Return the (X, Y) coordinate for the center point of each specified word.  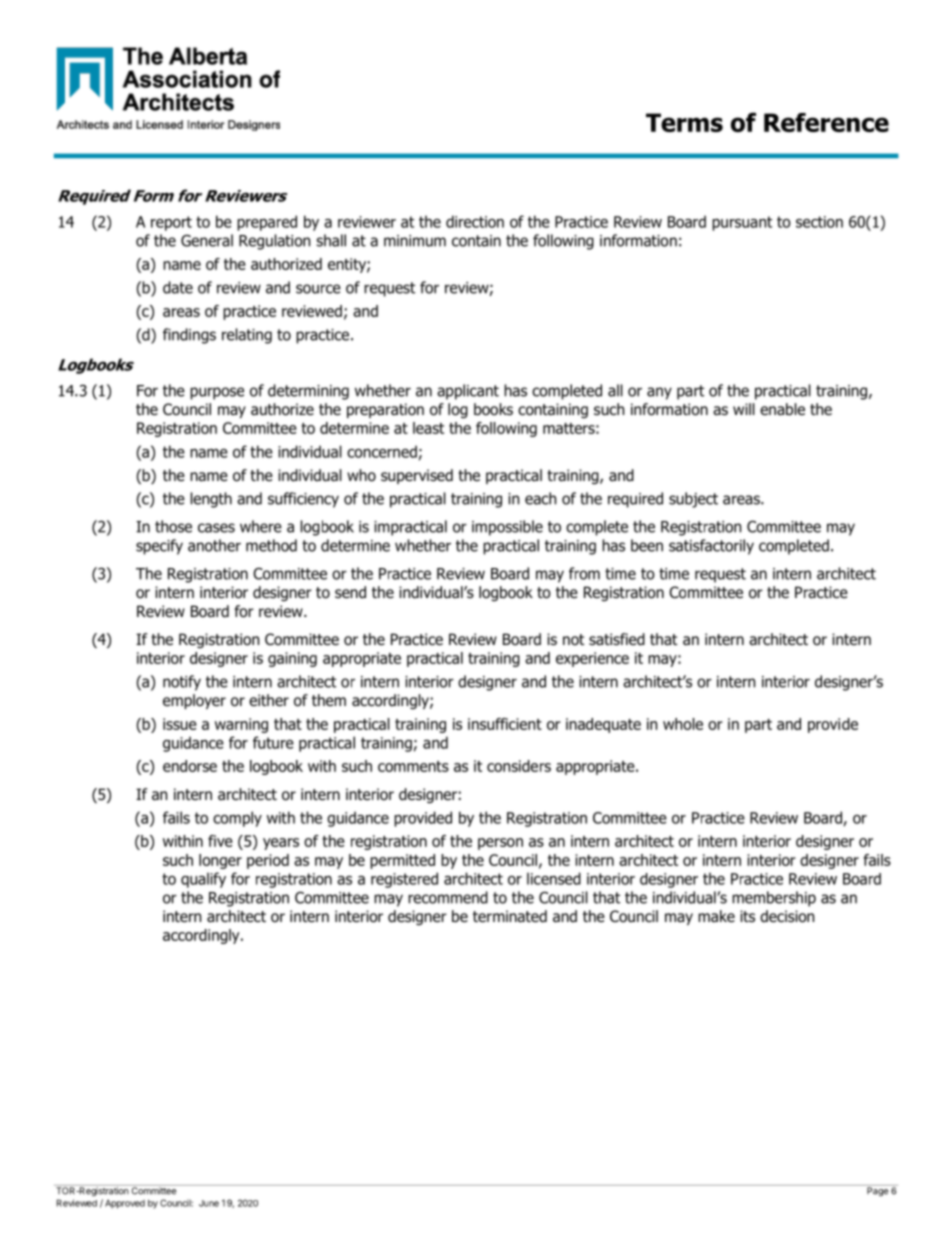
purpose (217, 393)
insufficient (505, 724)
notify (182, 683)
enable (782, 409)
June (209, 1203)
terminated (510, 916)
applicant (468, 392)
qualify (203, 880)
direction (475, 221)
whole (683, 724)
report (171, 223)
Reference (826, 122)
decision (787, 916)
